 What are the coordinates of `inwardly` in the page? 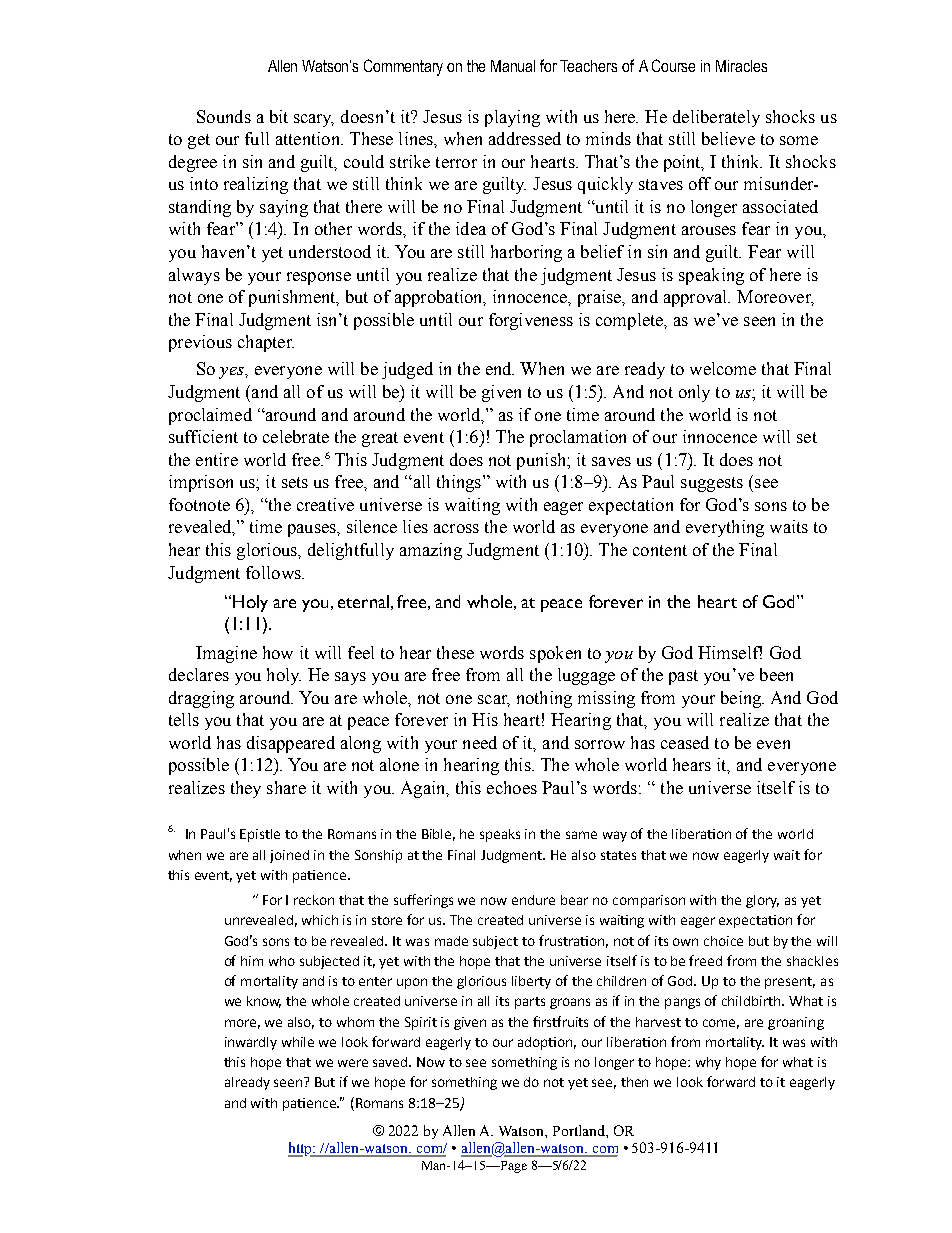 It's located at (251, 1043).
